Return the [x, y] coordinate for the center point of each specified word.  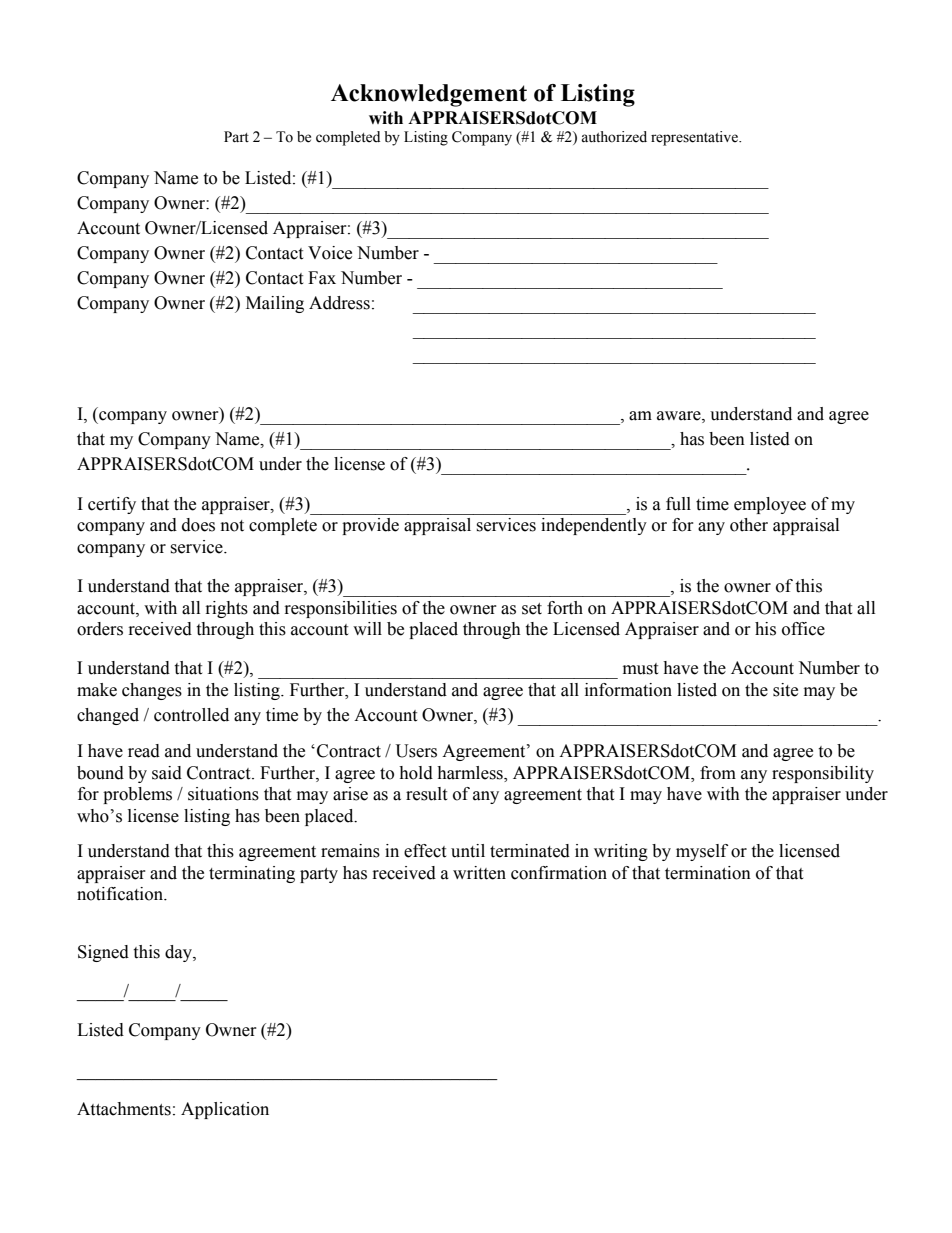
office [803, 629]
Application [225, 1110]
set [532, 609]
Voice [330, 253]
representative [695, 138]
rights [227, 609]
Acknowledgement [429, 95]
